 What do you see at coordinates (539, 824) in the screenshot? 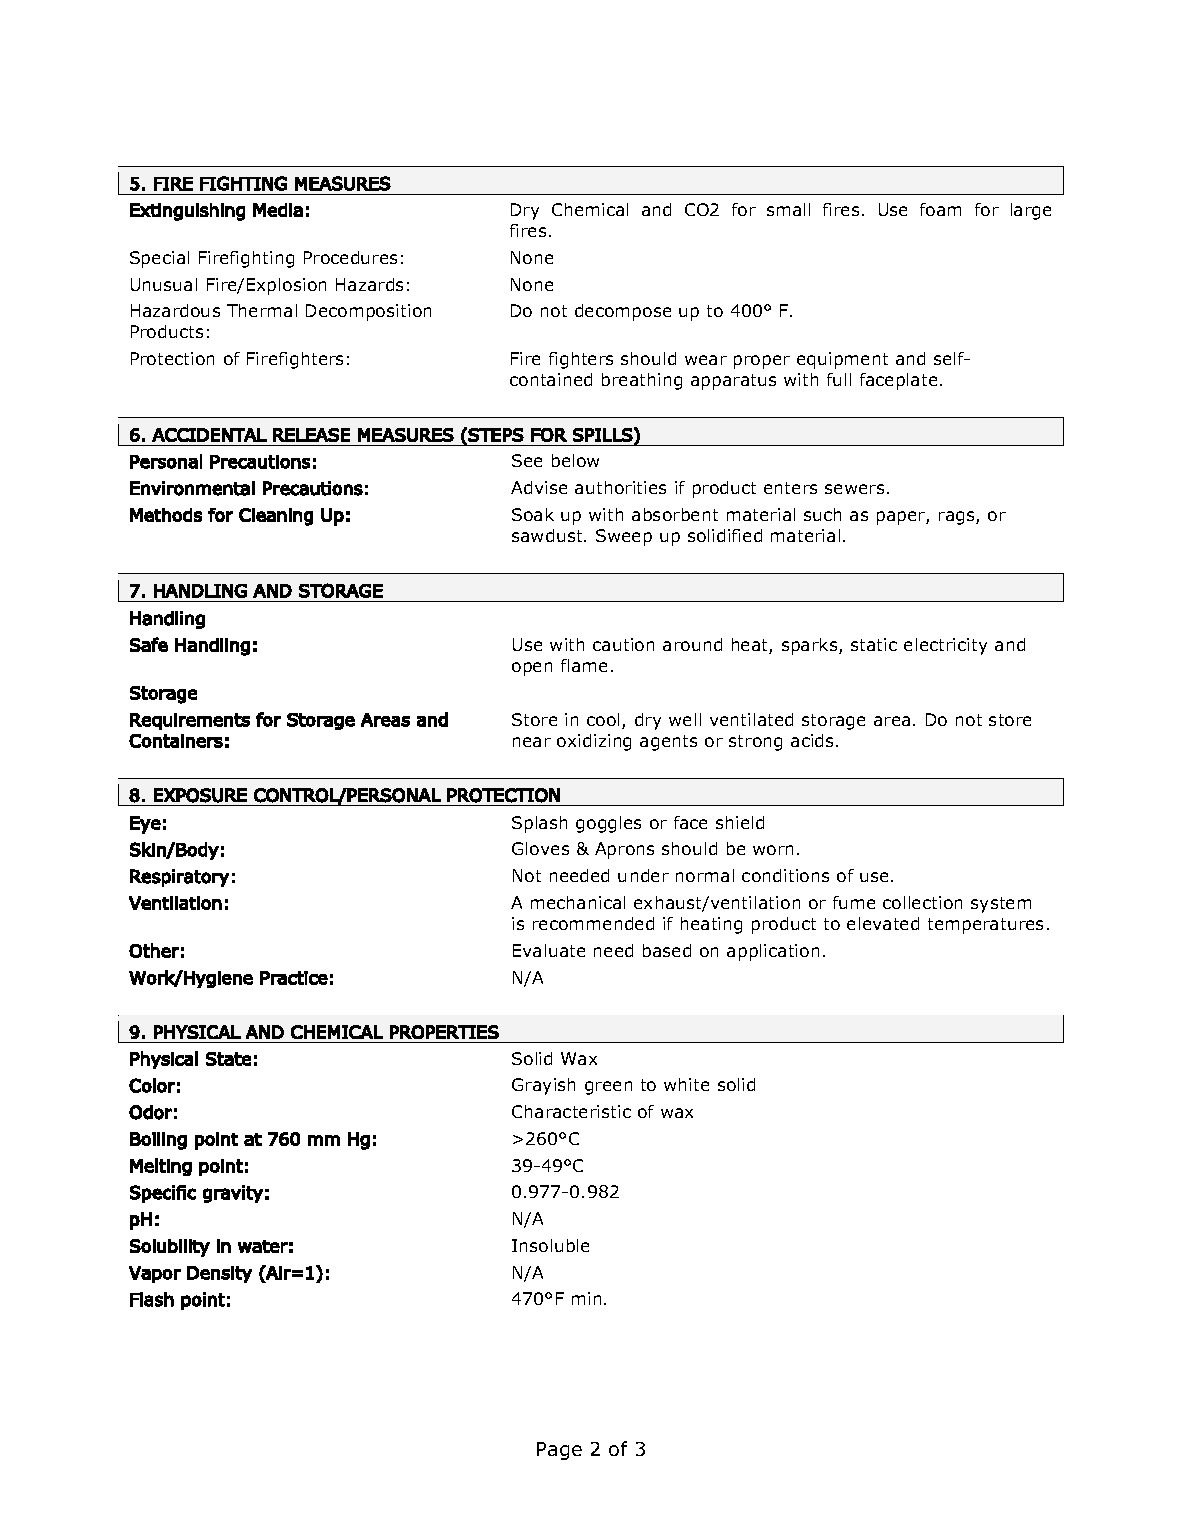
I see `Splash` at bounding box center [539, 824].
